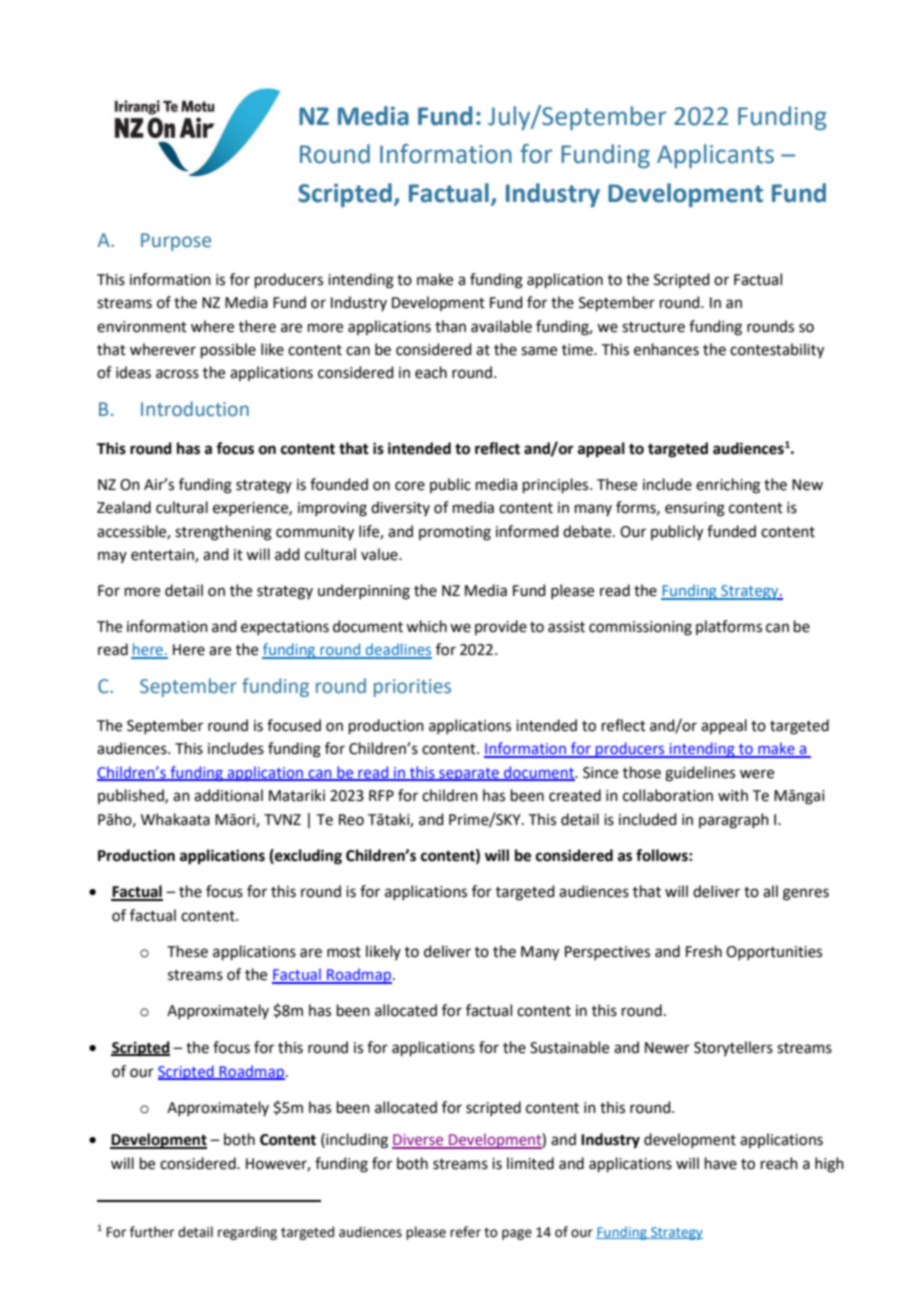 The image size is (924, 1307). What do you see at coordinates (152, 1232) in the page?
I see `further` at bounding box center [152, 1232].
